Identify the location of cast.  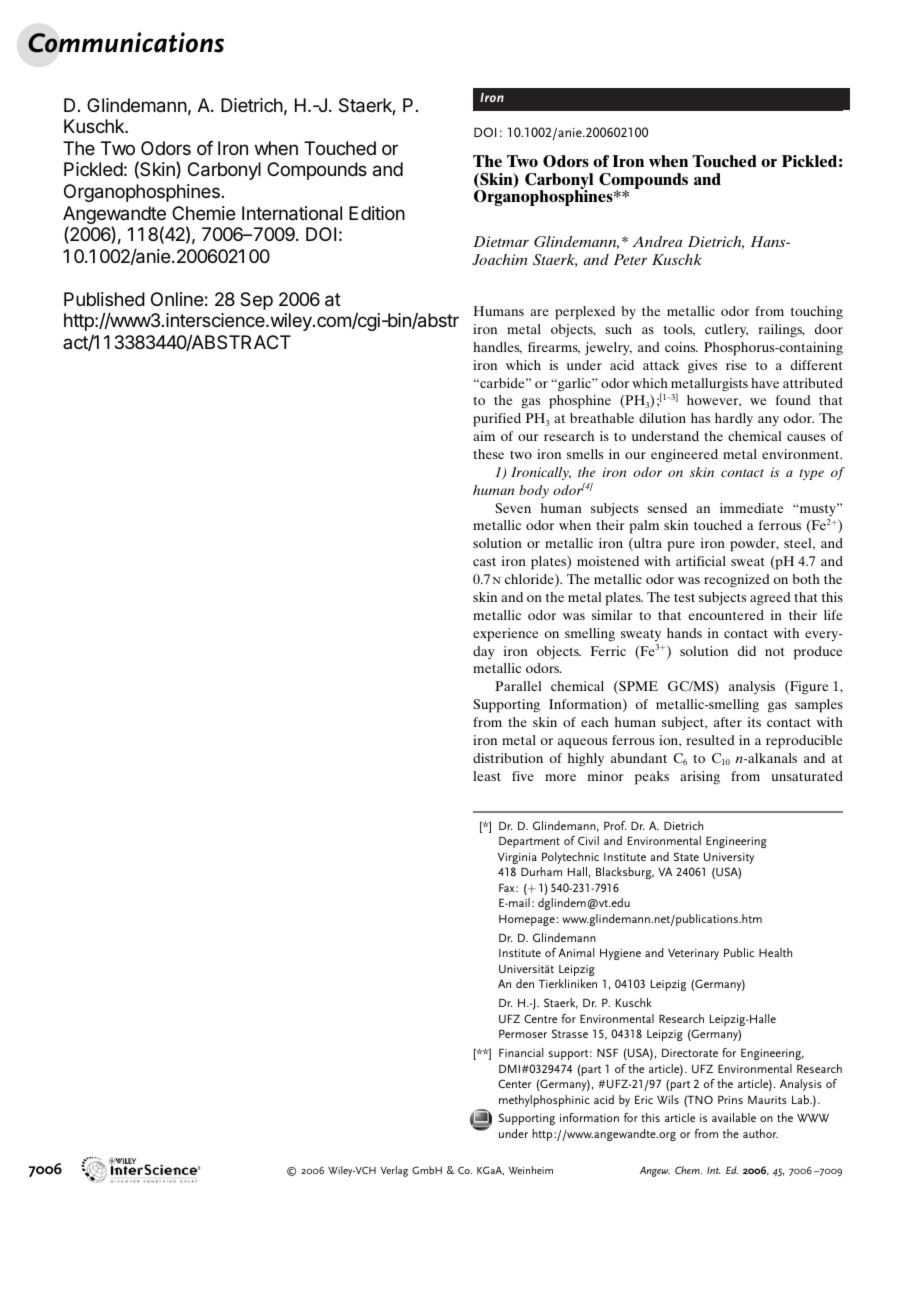
(484, 562).
